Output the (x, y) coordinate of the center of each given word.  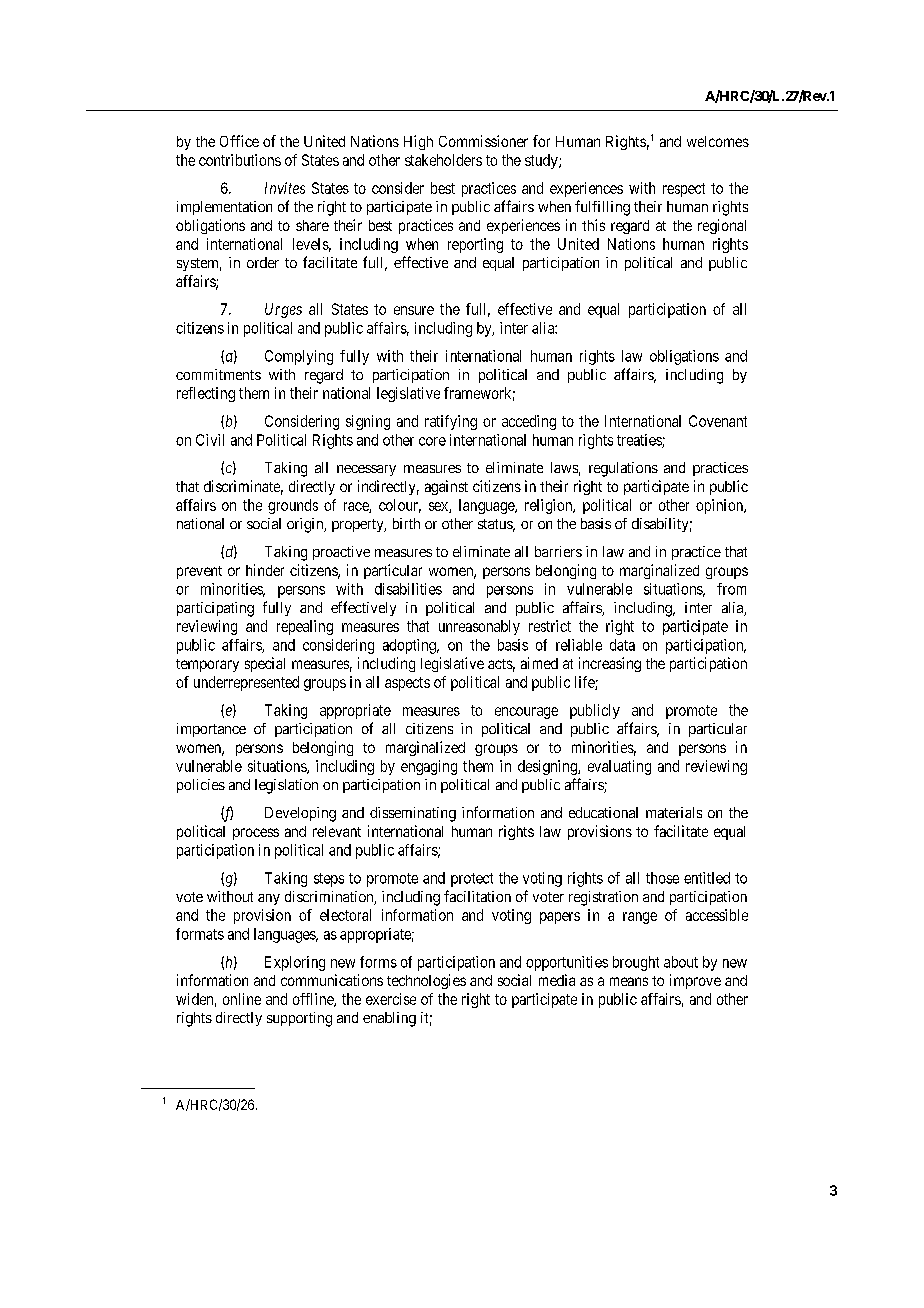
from (731, 589)
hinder (265, 570)
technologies (426, 981)
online (242, 999)
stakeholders (443, 160)
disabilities (408, 589)
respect (684, 190)
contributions (240, 160)
